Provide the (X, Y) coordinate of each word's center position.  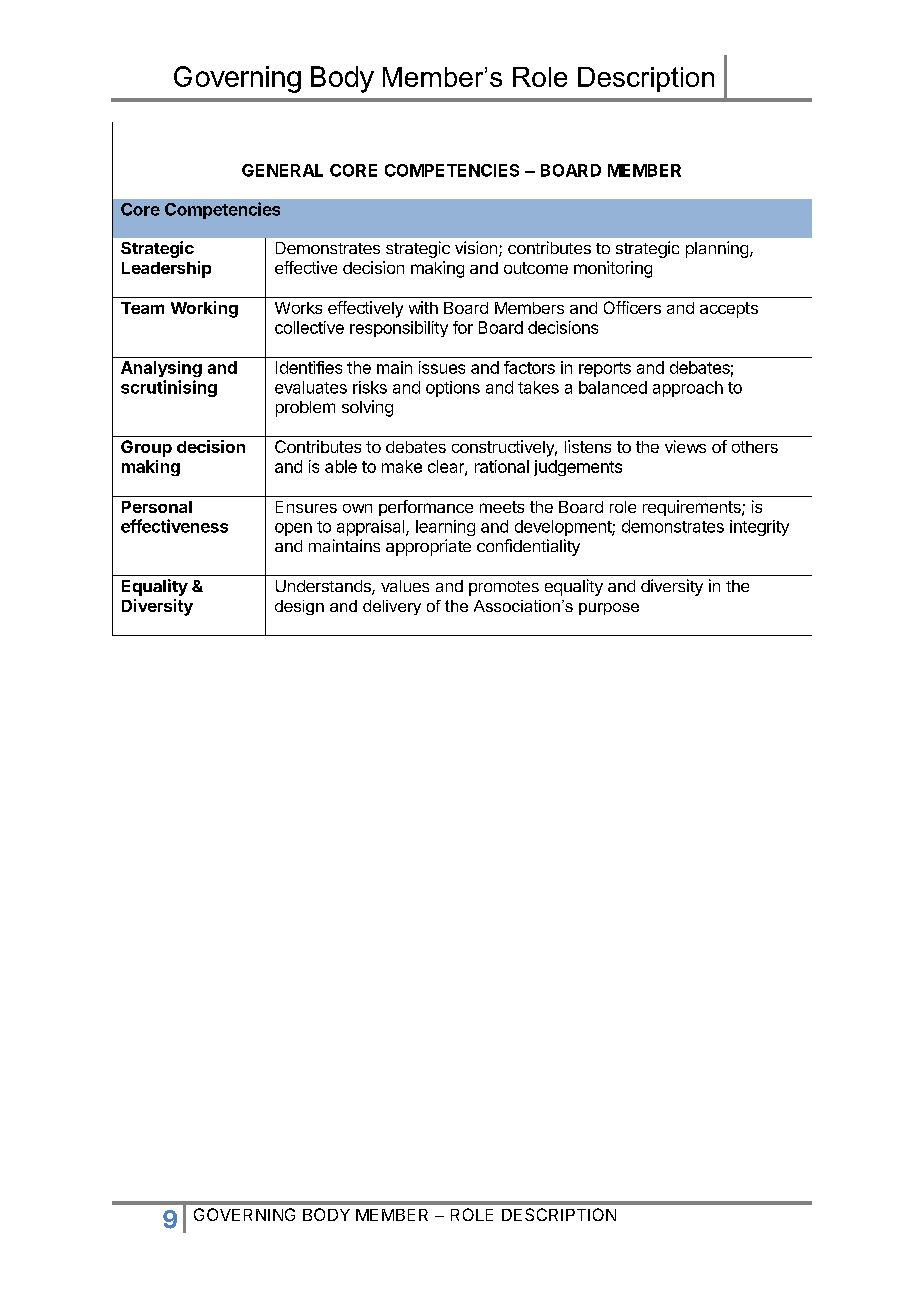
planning (717, 249)
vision (476, 247)
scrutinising (169, 388)
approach (688, 389)
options (453, 389)
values (405, 586)
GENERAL (282, 170)
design (299, 607)
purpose (609, 609)
